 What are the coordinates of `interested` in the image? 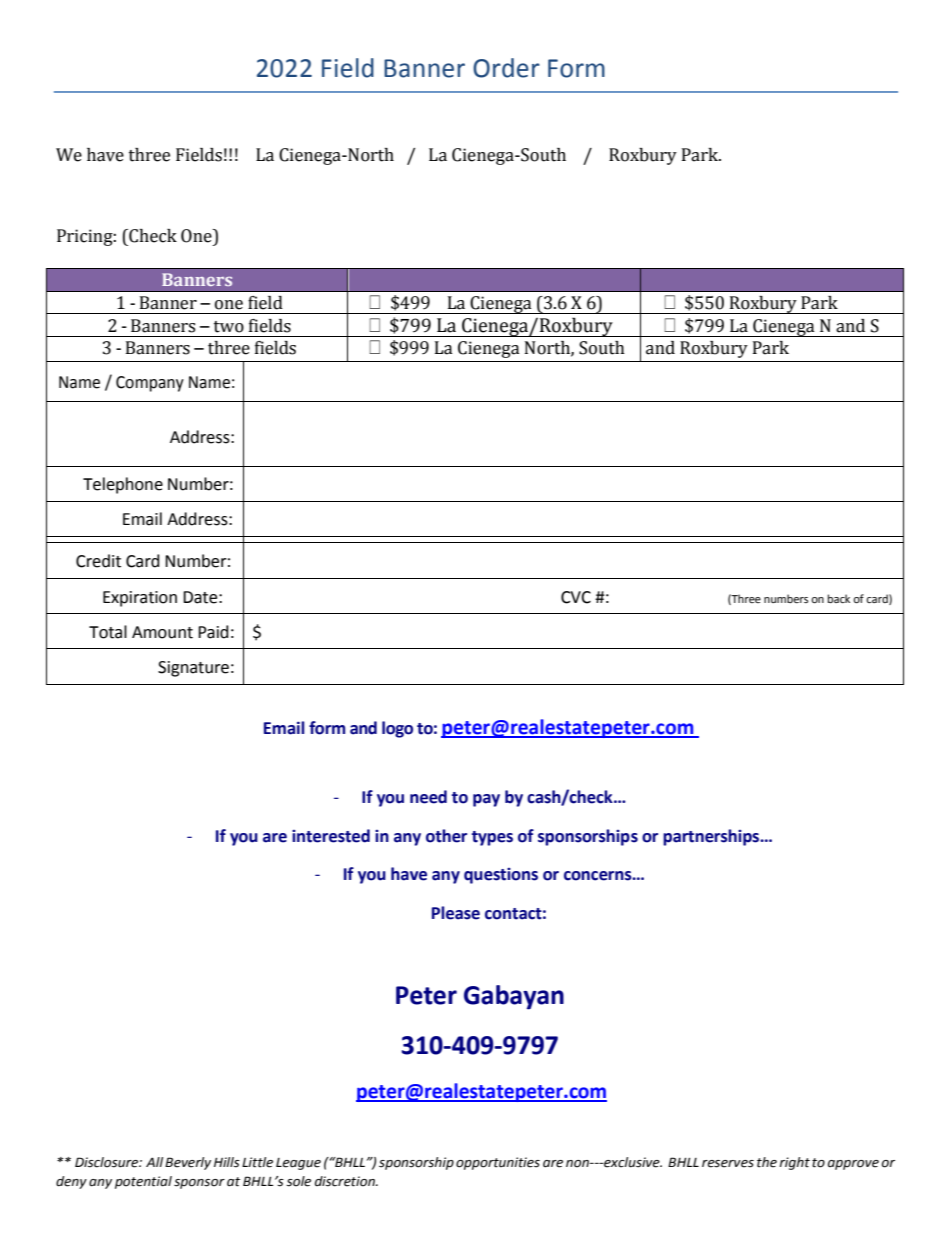 It's located at (331, 836).
